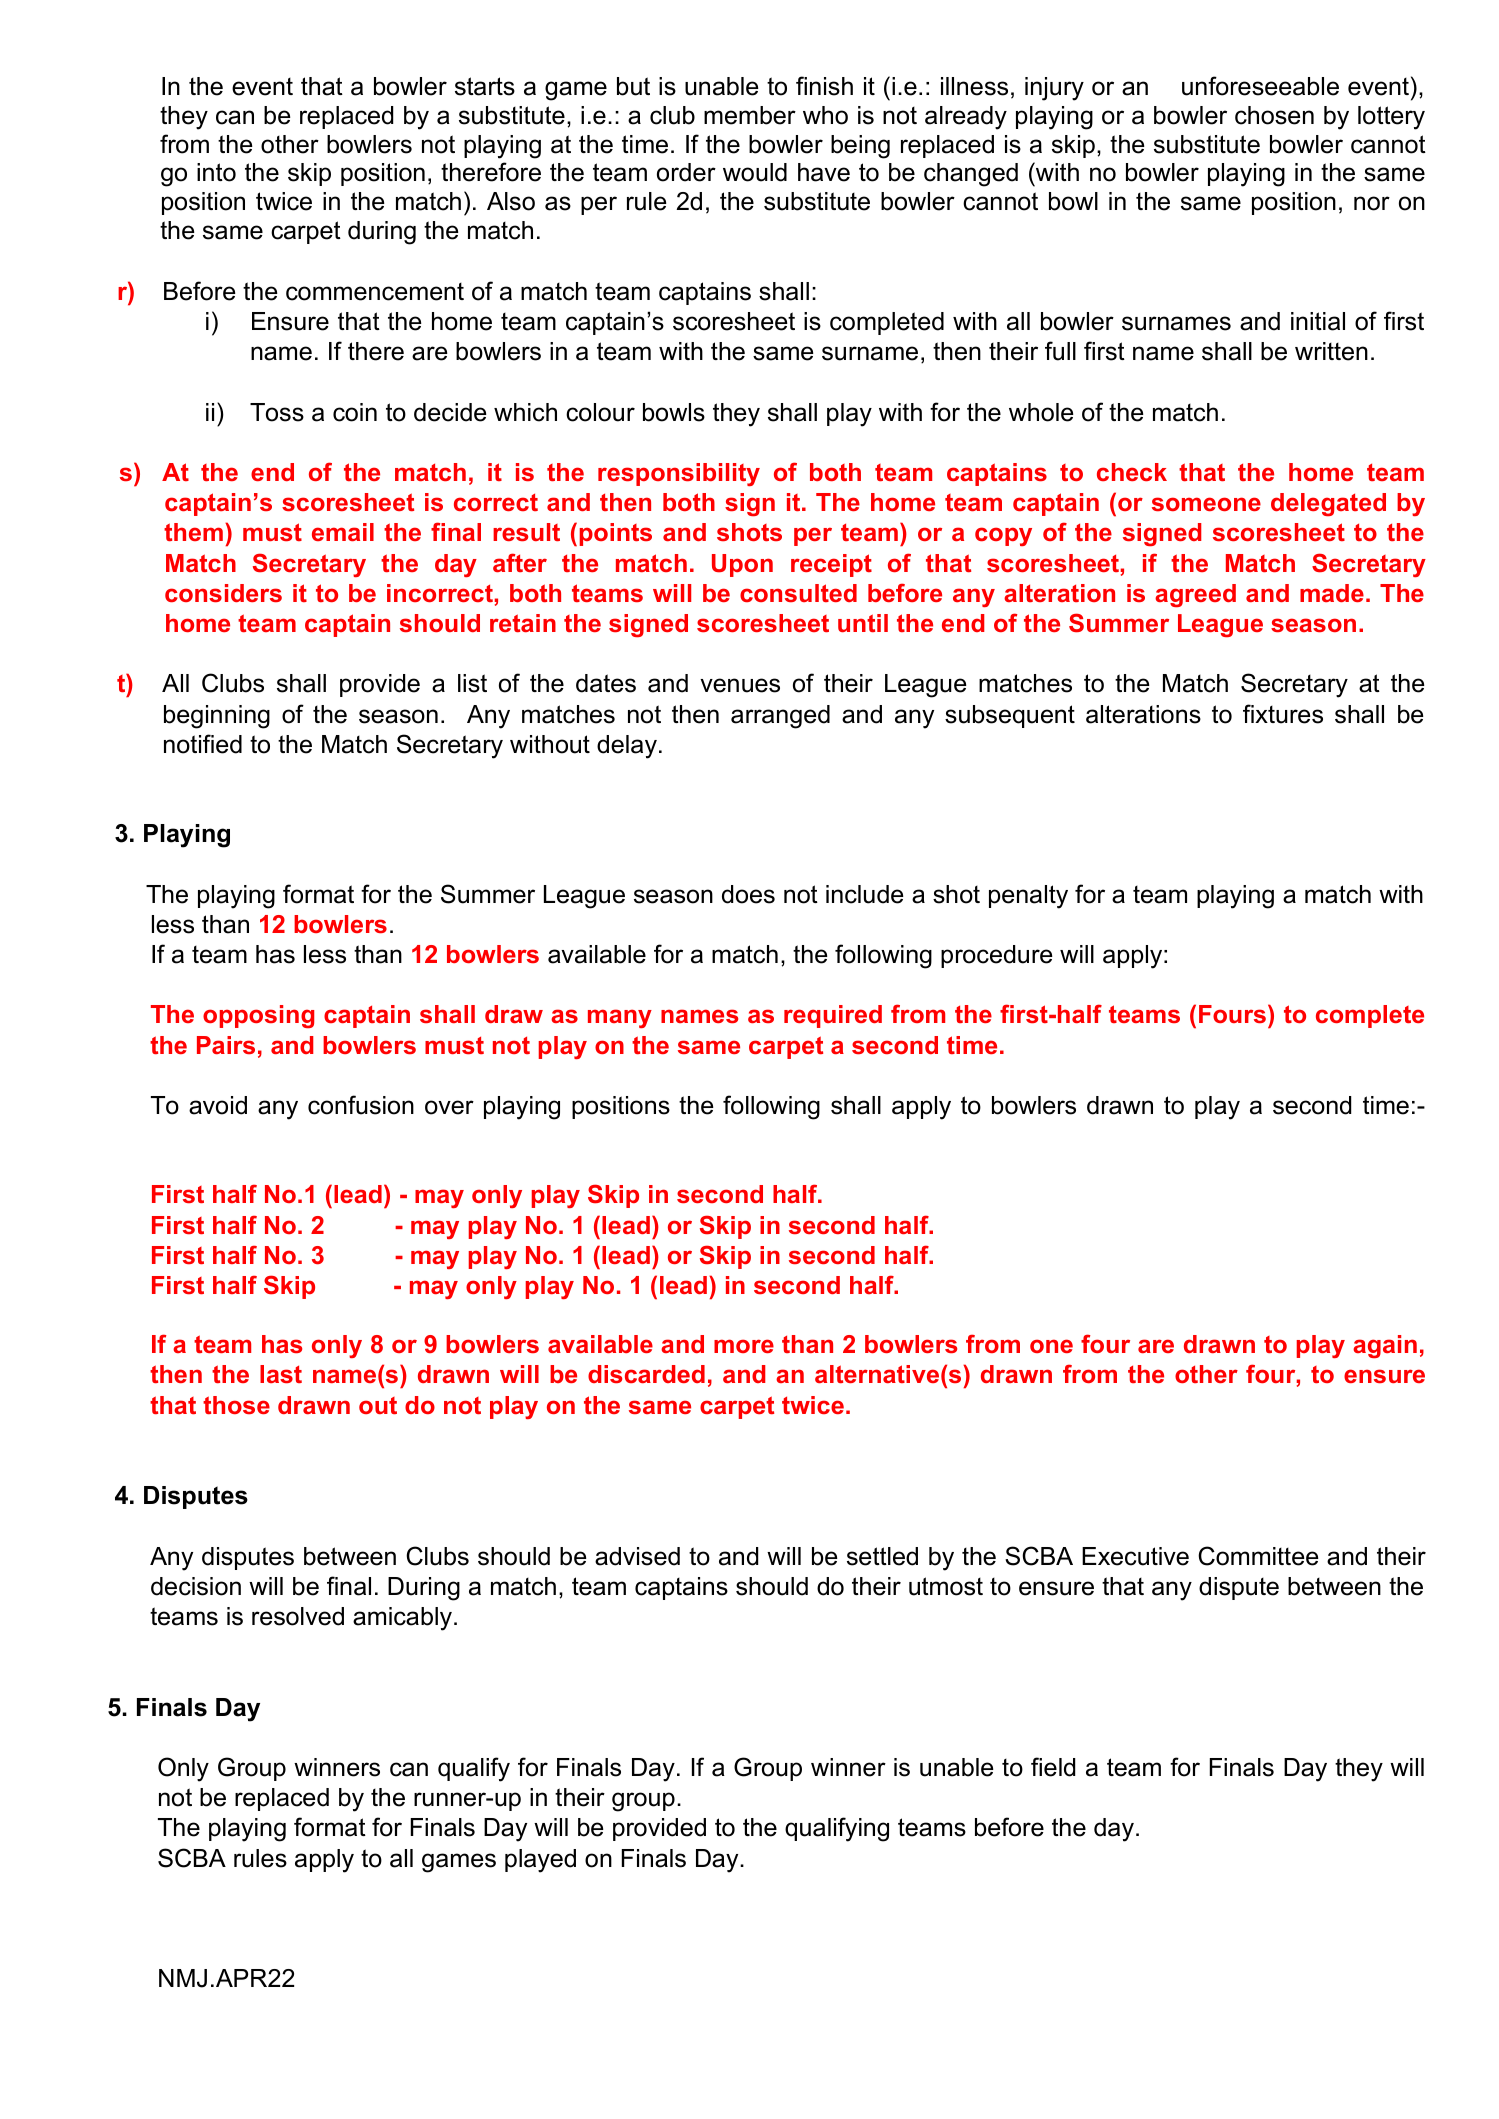  What do you see at coordinates (1385, 1346) in the screenshot?
I see `again` at bounding box center [1385, 1346].
